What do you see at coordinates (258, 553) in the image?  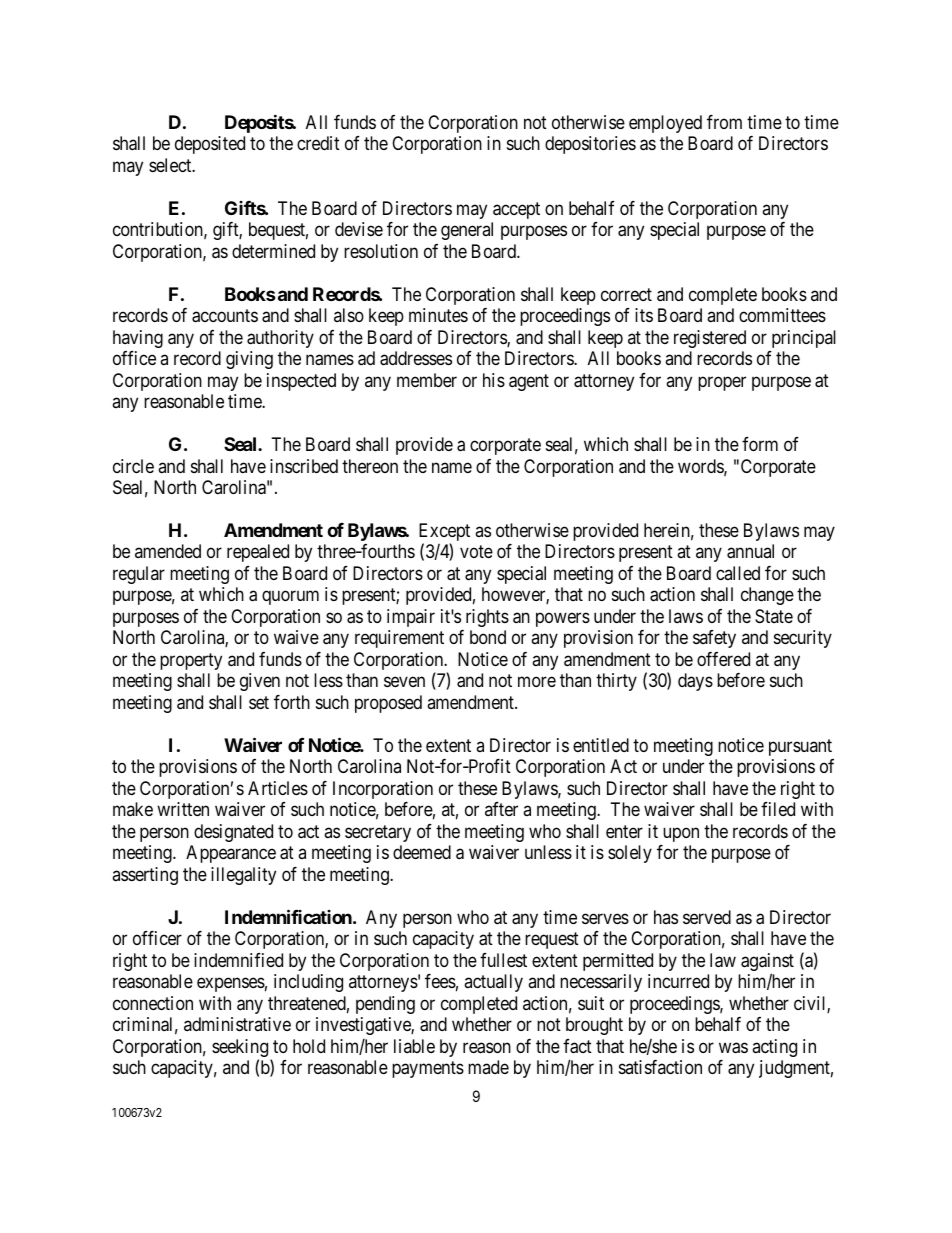 I see `repealed` at bounding box center [258, 553].
